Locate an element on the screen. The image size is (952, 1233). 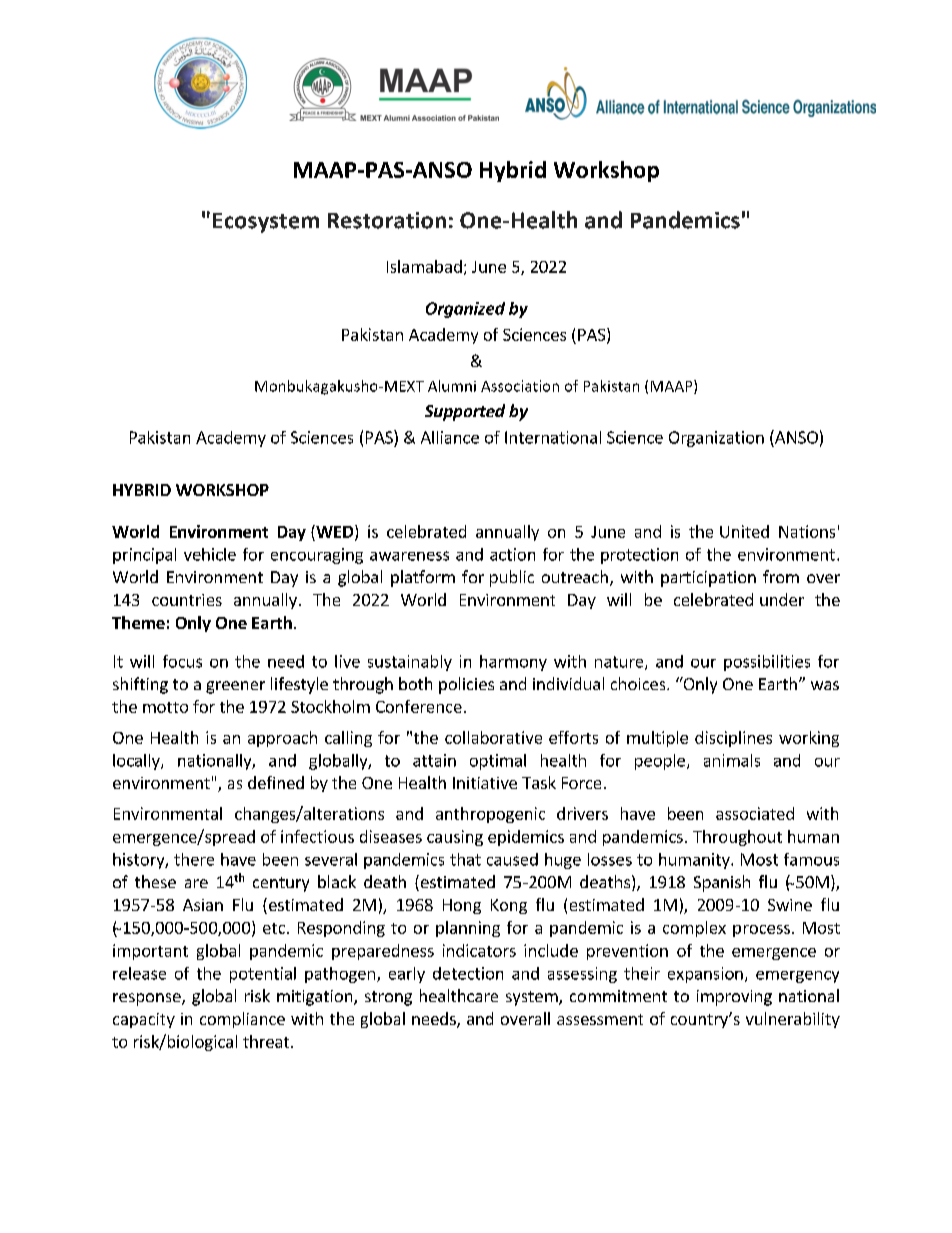
Organized is located at coordinates (465, 310).
